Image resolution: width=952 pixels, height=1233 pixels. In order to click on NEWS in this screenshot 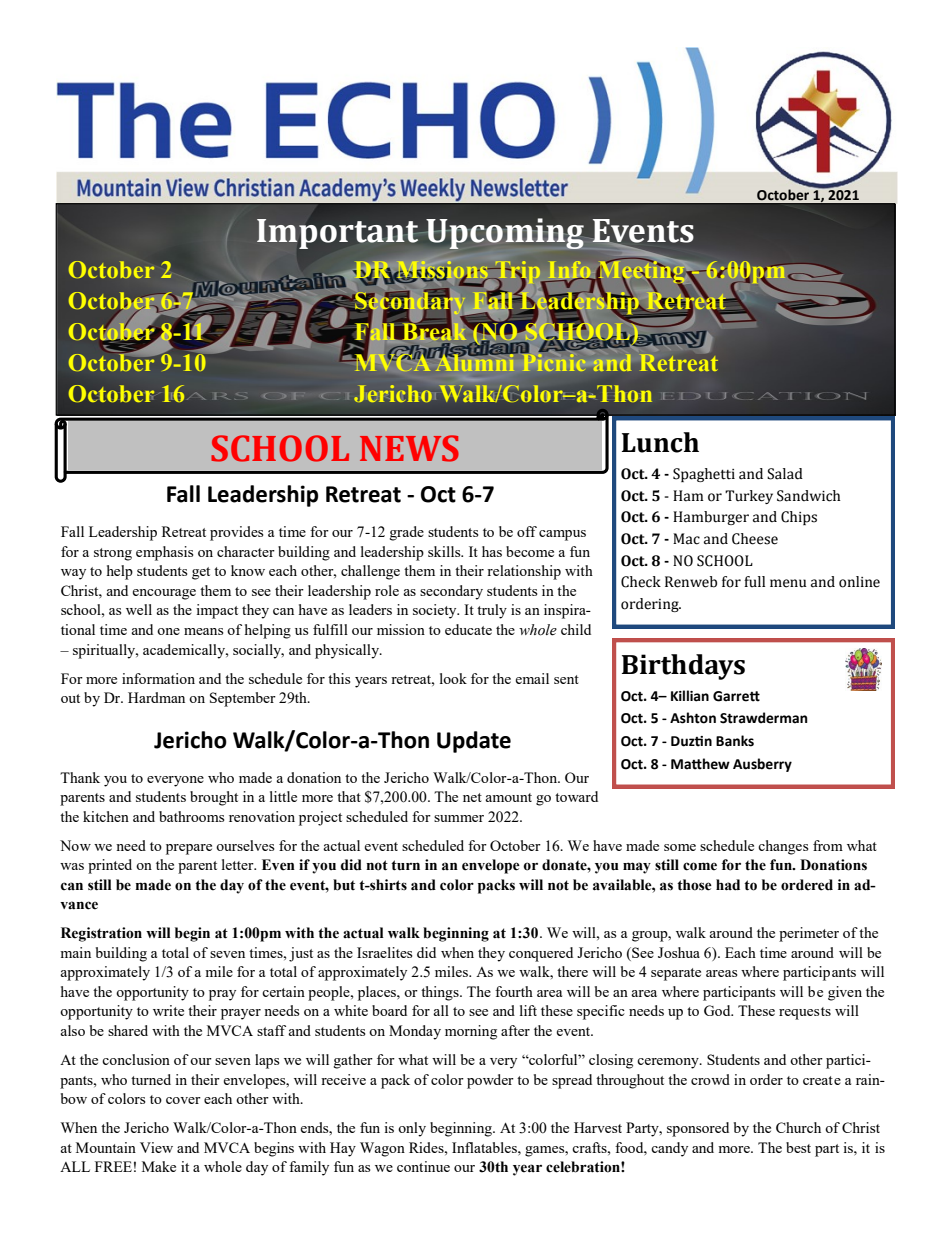, I will do `click(409, 448)`.
